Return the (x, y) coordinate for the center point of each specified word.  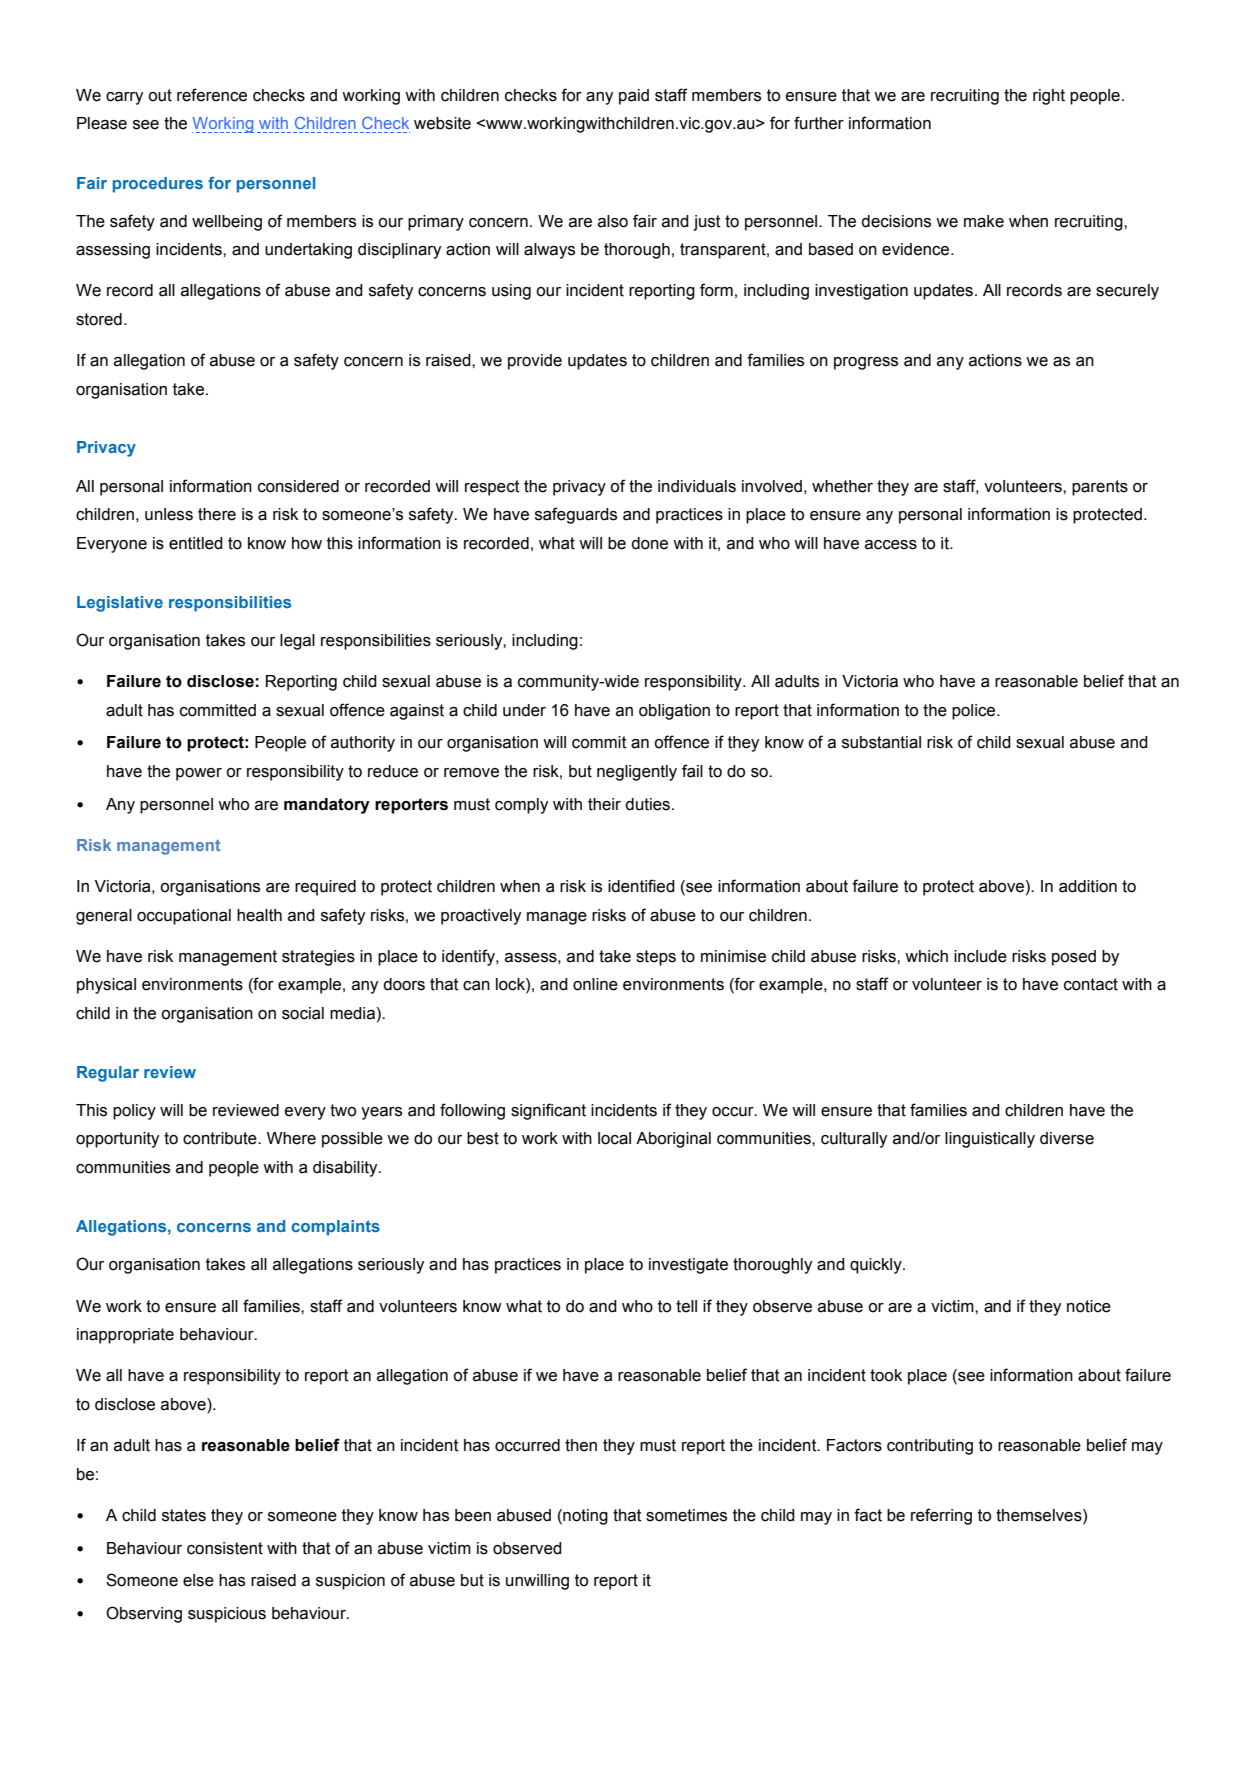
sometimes (686, 1515)
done (649, 543)
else (198, 1580)
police (975, 712)
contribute (221, 1138)
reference (212, 95)
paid (634, 97)
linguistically (990, 1140)
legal (297, 642)
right (1049, 97)
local (614, 1138)
